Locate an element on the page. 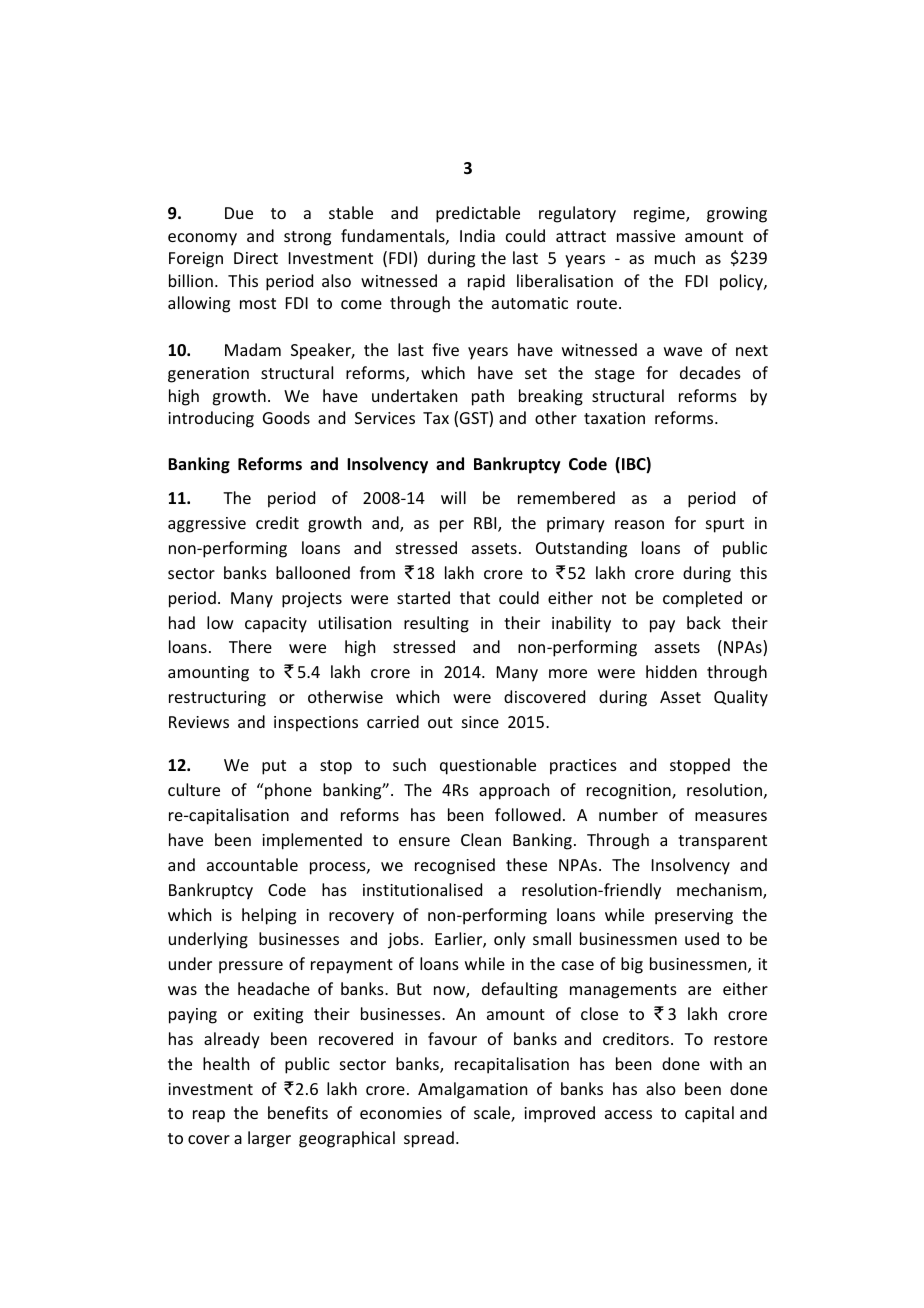 Image resolution: width=924 pixels, height=1308 pixels. hidden is located at coordinates (671, 671).
